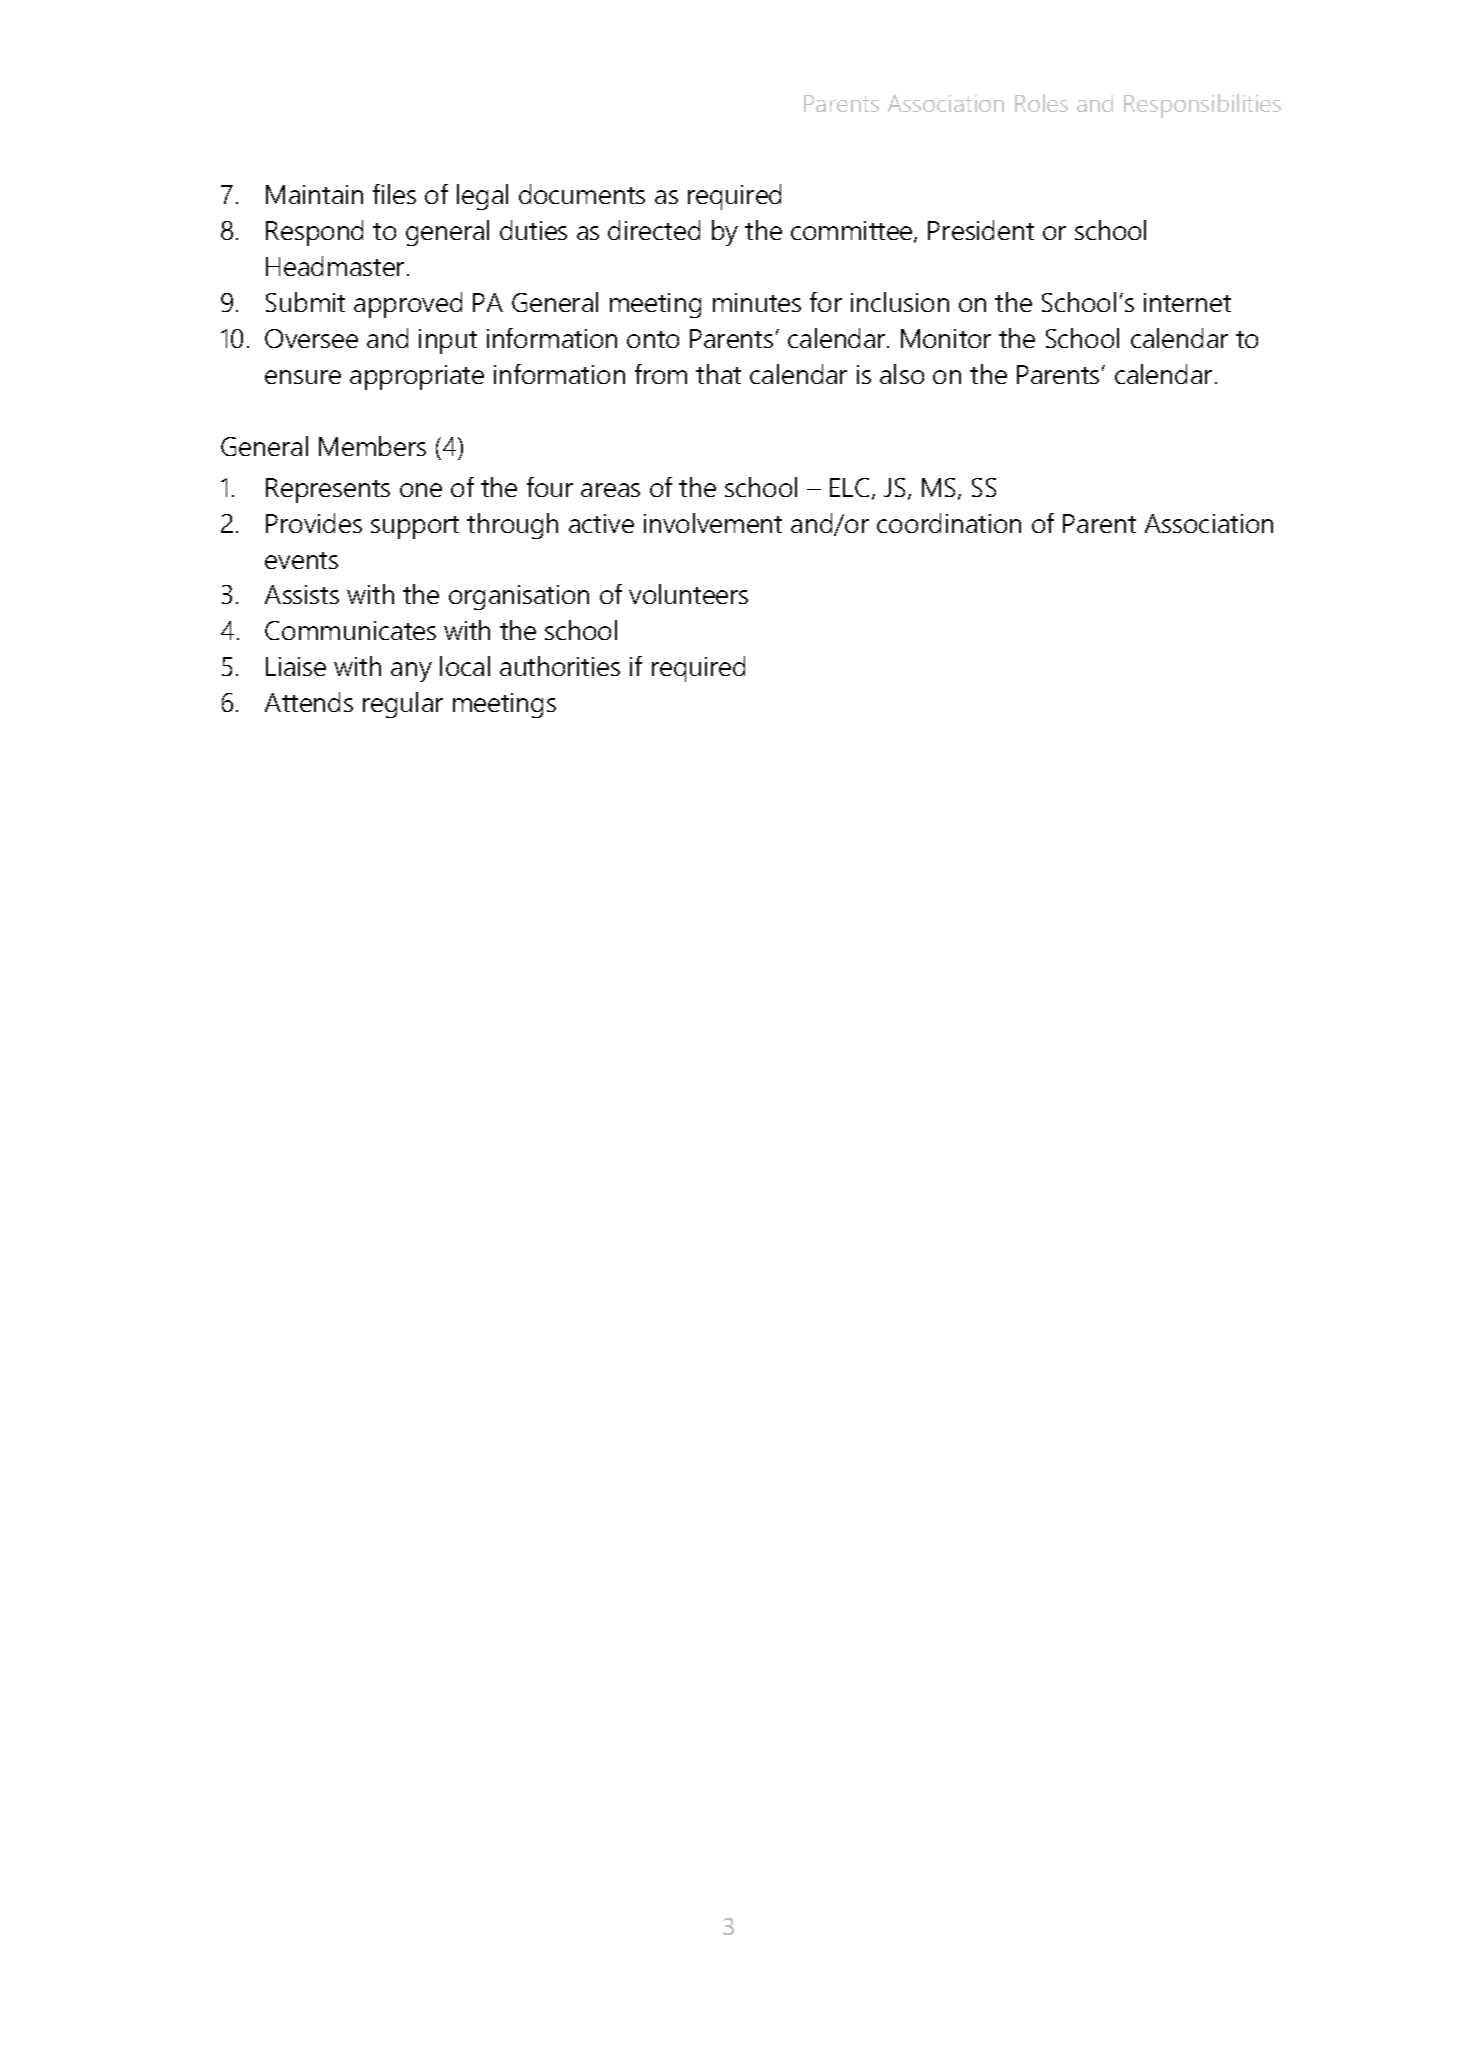 The height and width of the document is (2063, 1459). I want to click on regular, so click(403, 705).
